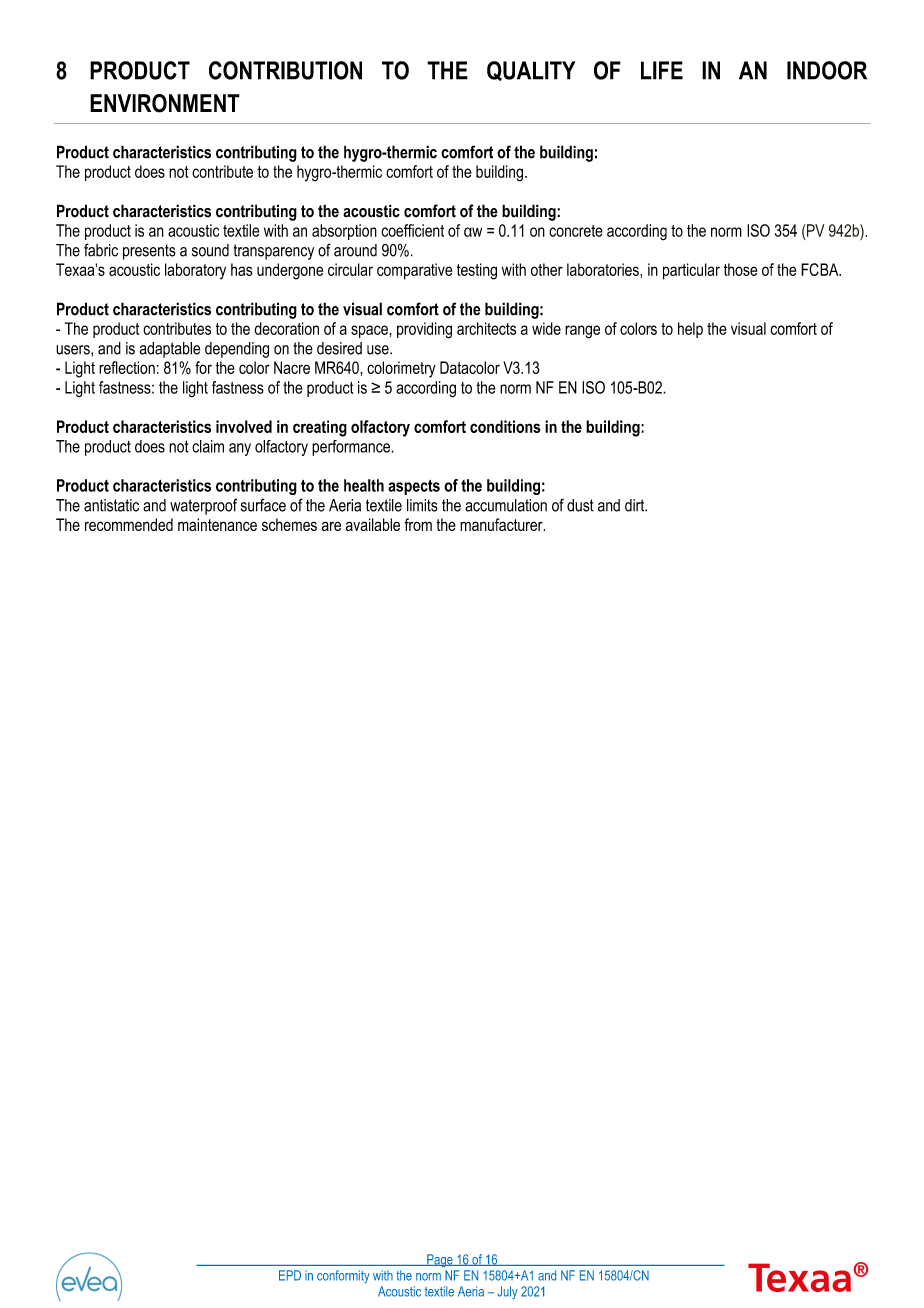 The height and width of the page is (1308, 924). What do you see at coordinates (290, 1275) in the page?
I see `EPD` at bounding box center [290, 1275].
